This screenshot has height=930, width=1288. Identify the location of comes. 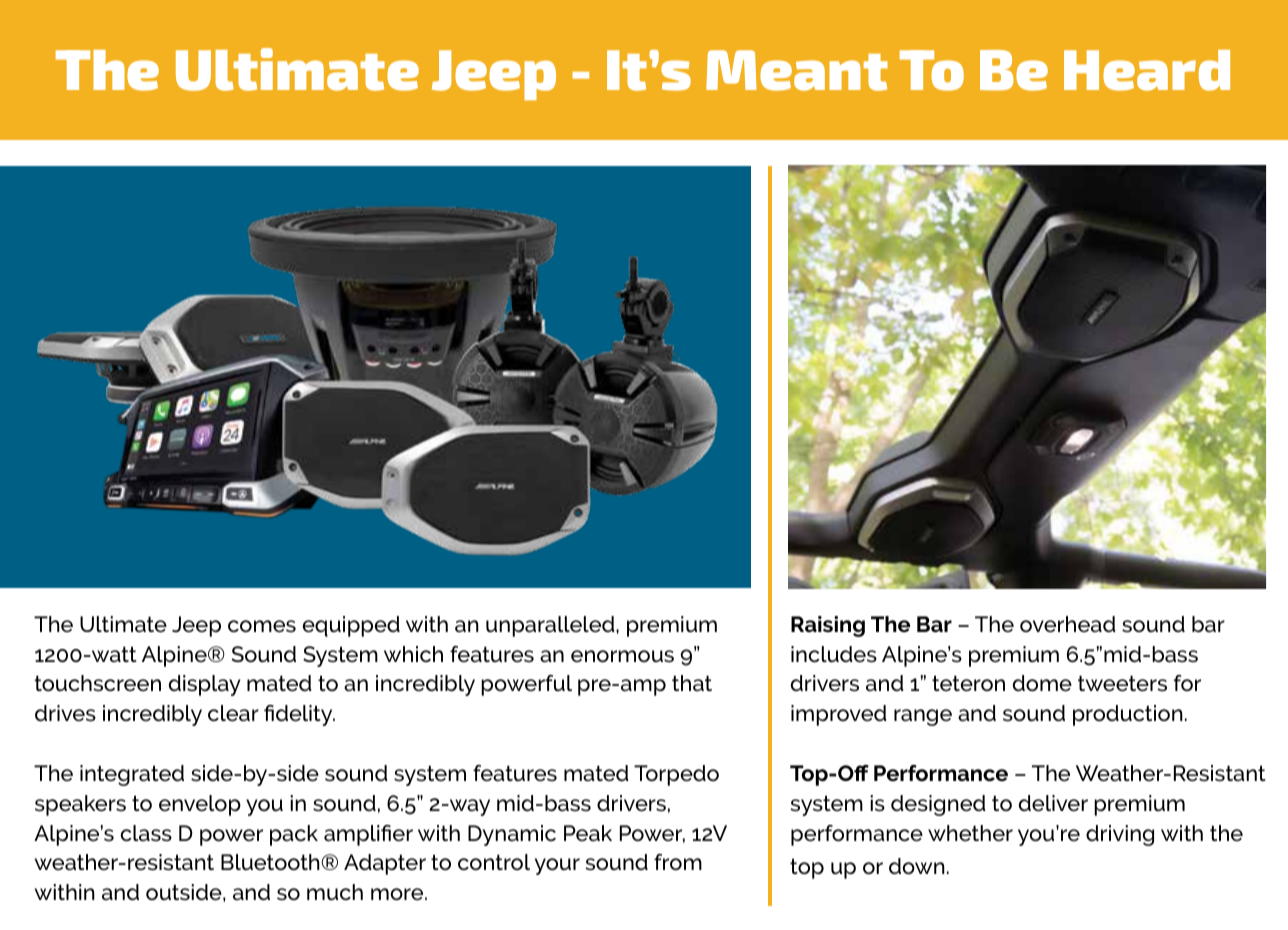
(262, 626).
